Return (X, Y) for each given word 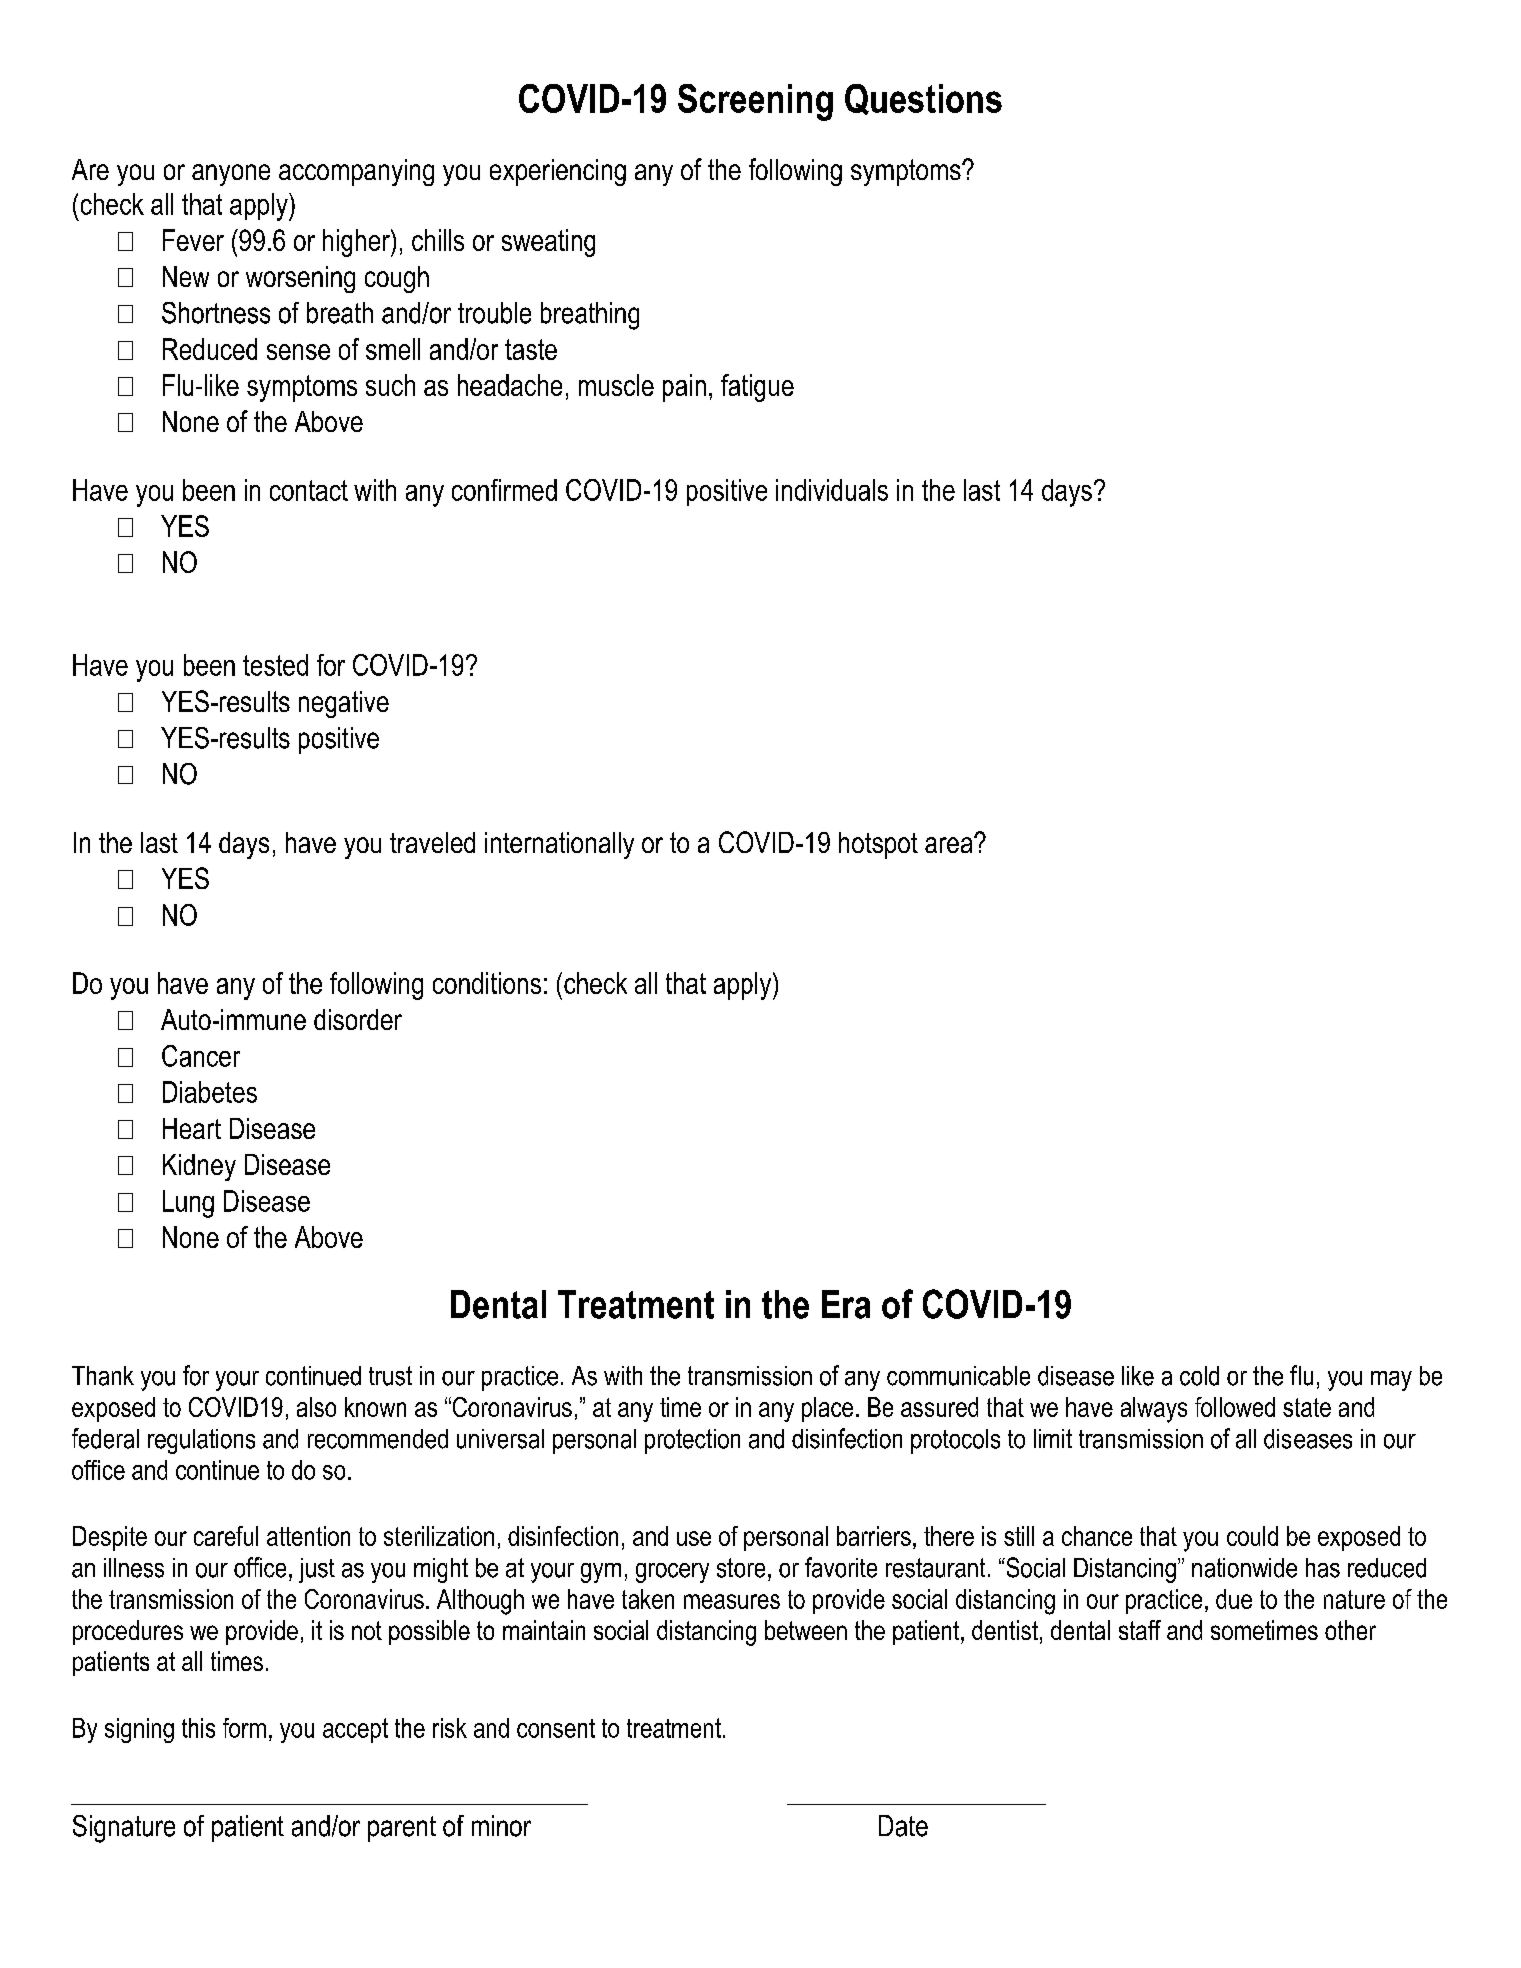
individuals (832, 490)
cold (1199, 1376)
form (244, 1728)
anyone (231, 175)
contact (309, 490)
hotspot (878, 845)
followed (1235, 1407)
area (950, 844)
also (316, 1407)
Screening (755, 102)
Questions (923, 99)
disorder (358, 1019)
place (827, 1409)
